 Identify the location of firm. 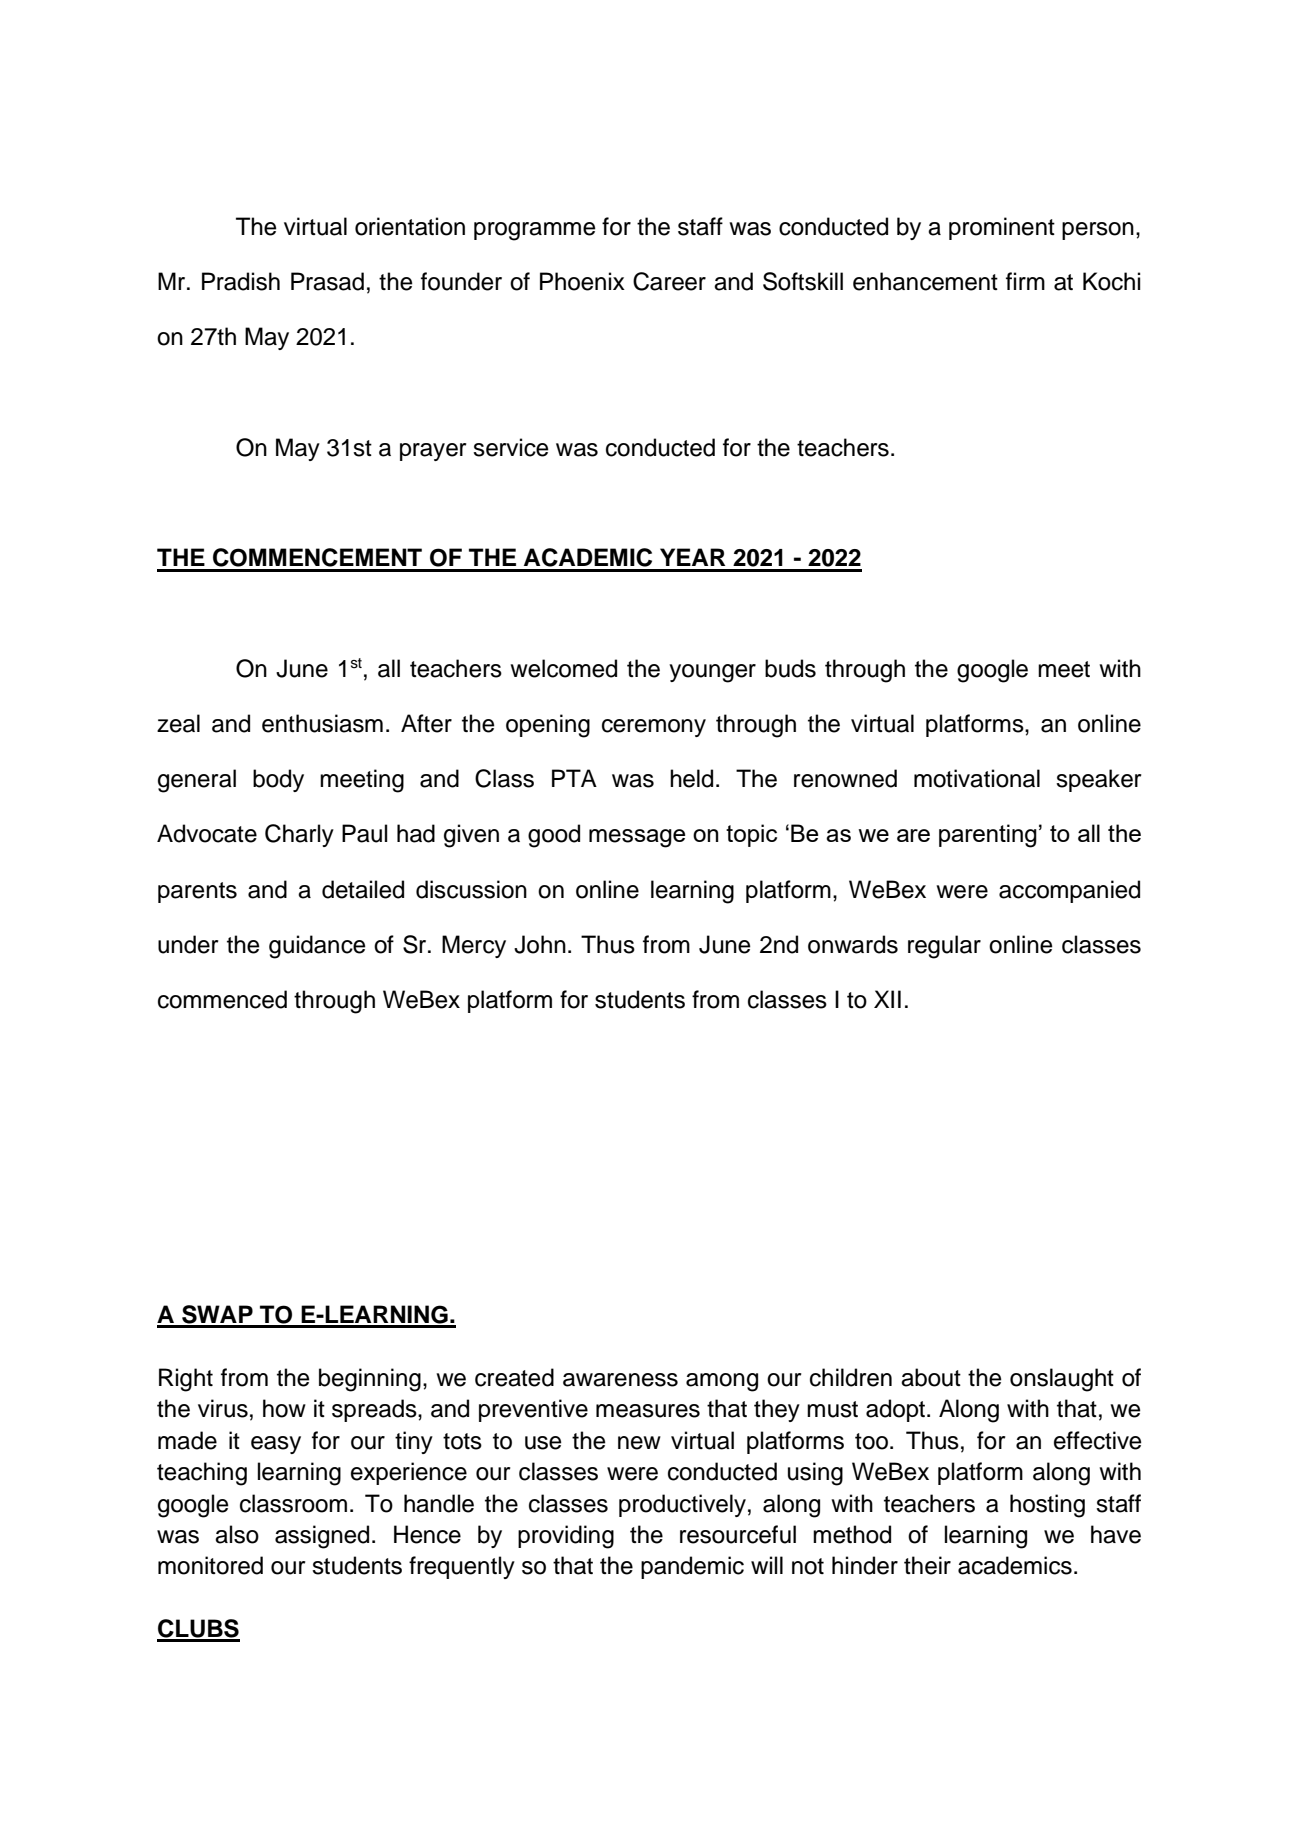
(1025, 281).
